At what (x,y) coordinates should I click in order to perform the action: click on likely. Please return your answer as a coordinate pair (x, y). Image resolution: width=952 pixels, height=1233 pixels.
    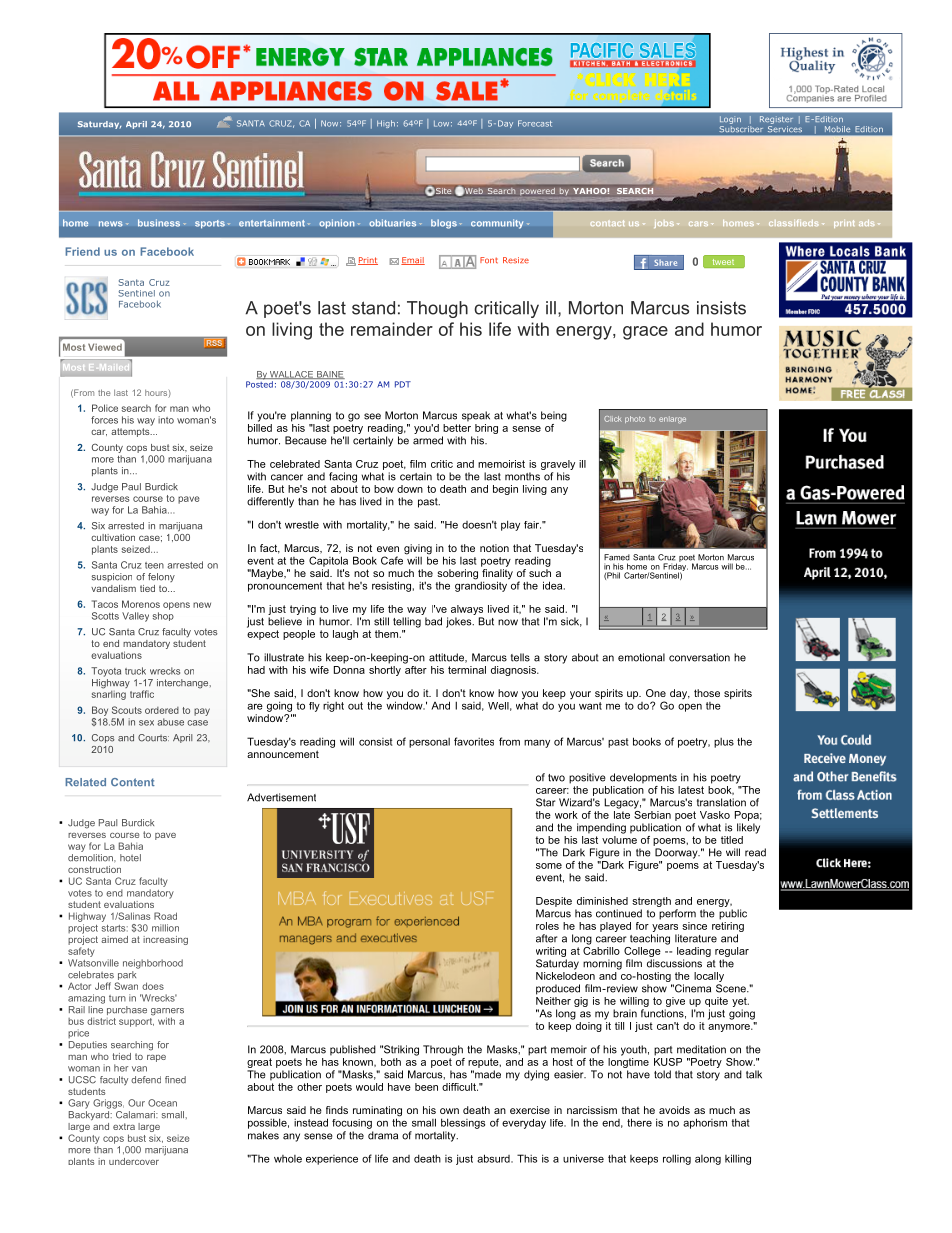
    Looking at the image, I should click on (748, 828).
